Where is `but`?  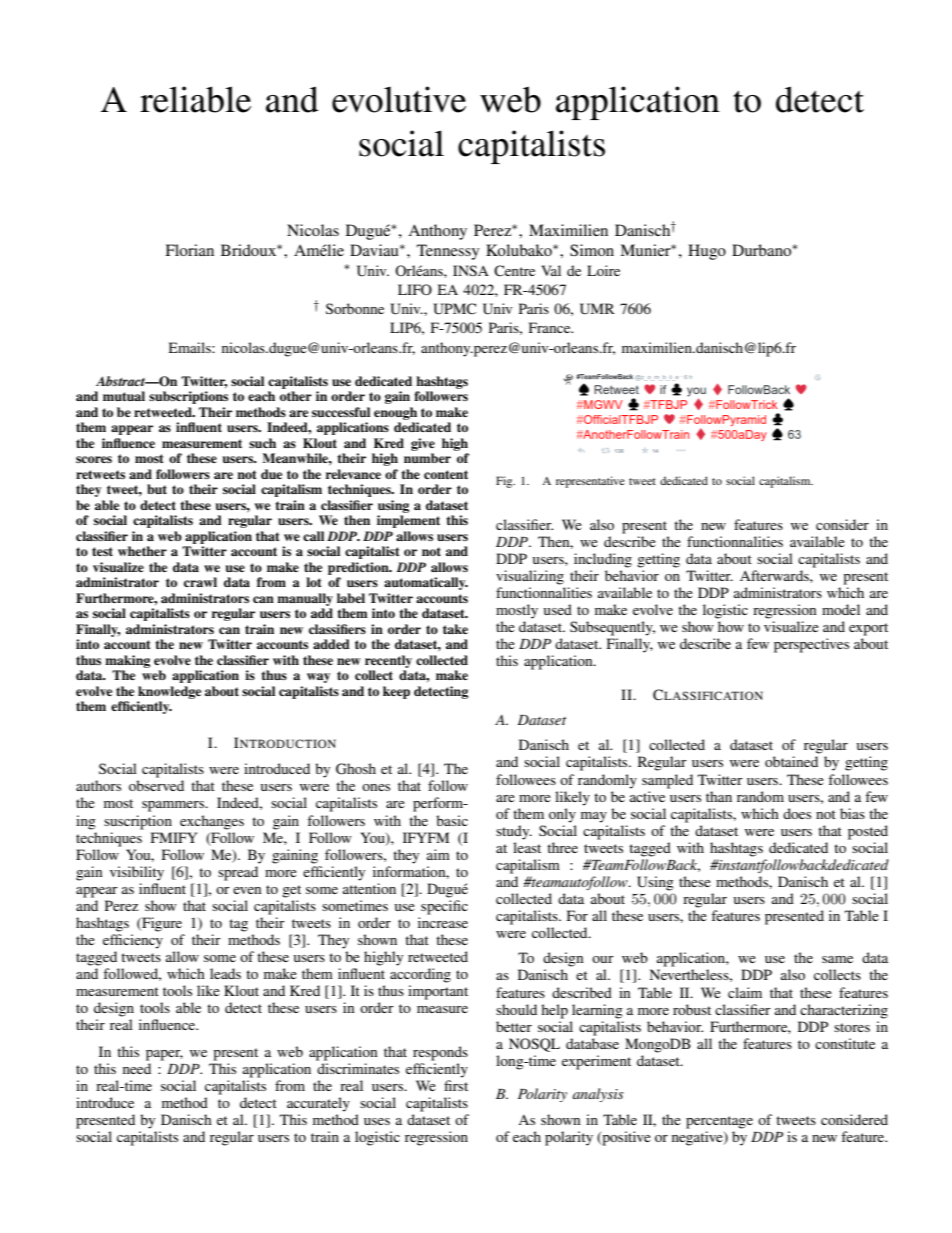
but is located at coordinates (157, 489).
